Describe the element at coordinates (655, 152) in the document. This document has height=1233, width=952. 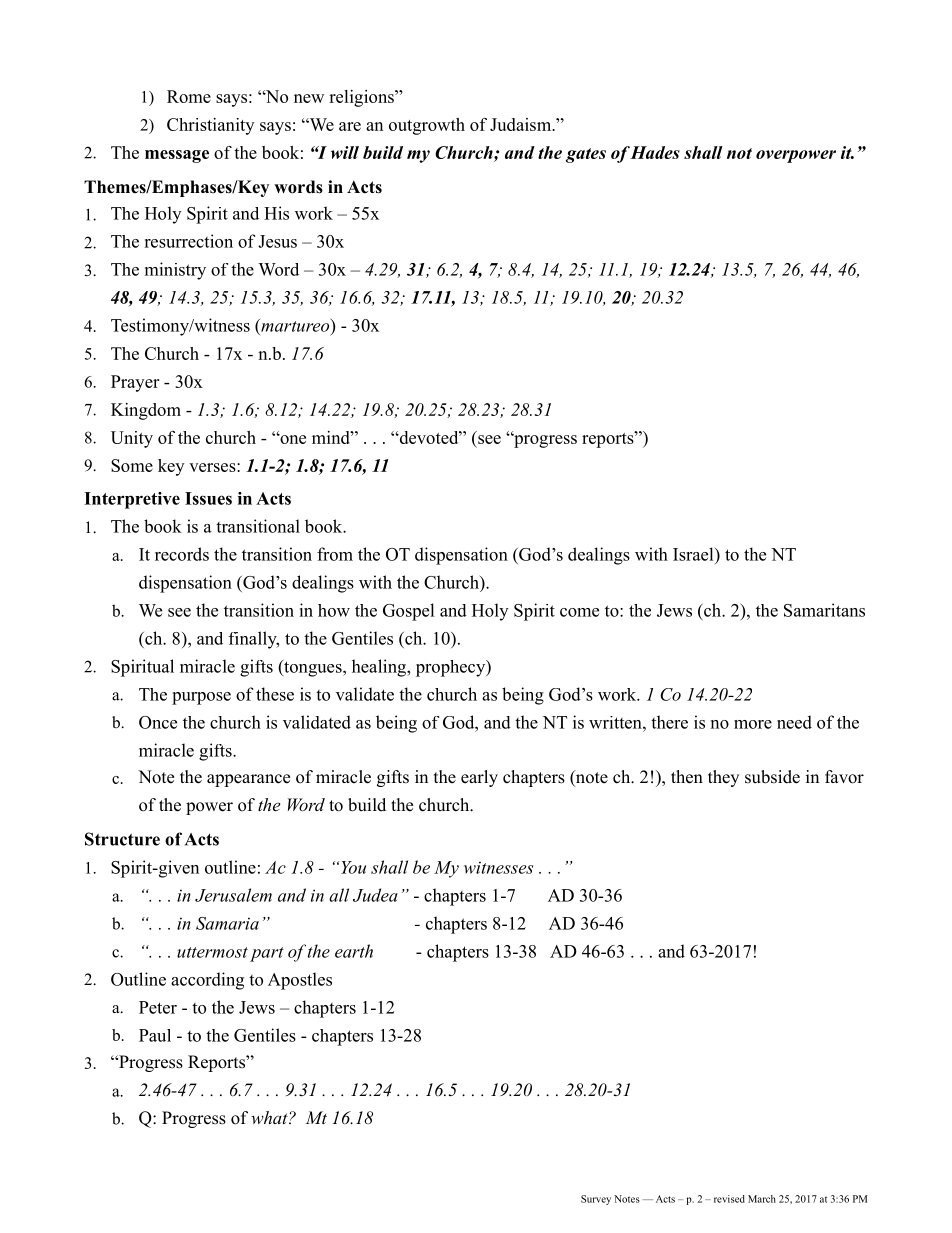
I see `Hades` at that location.
